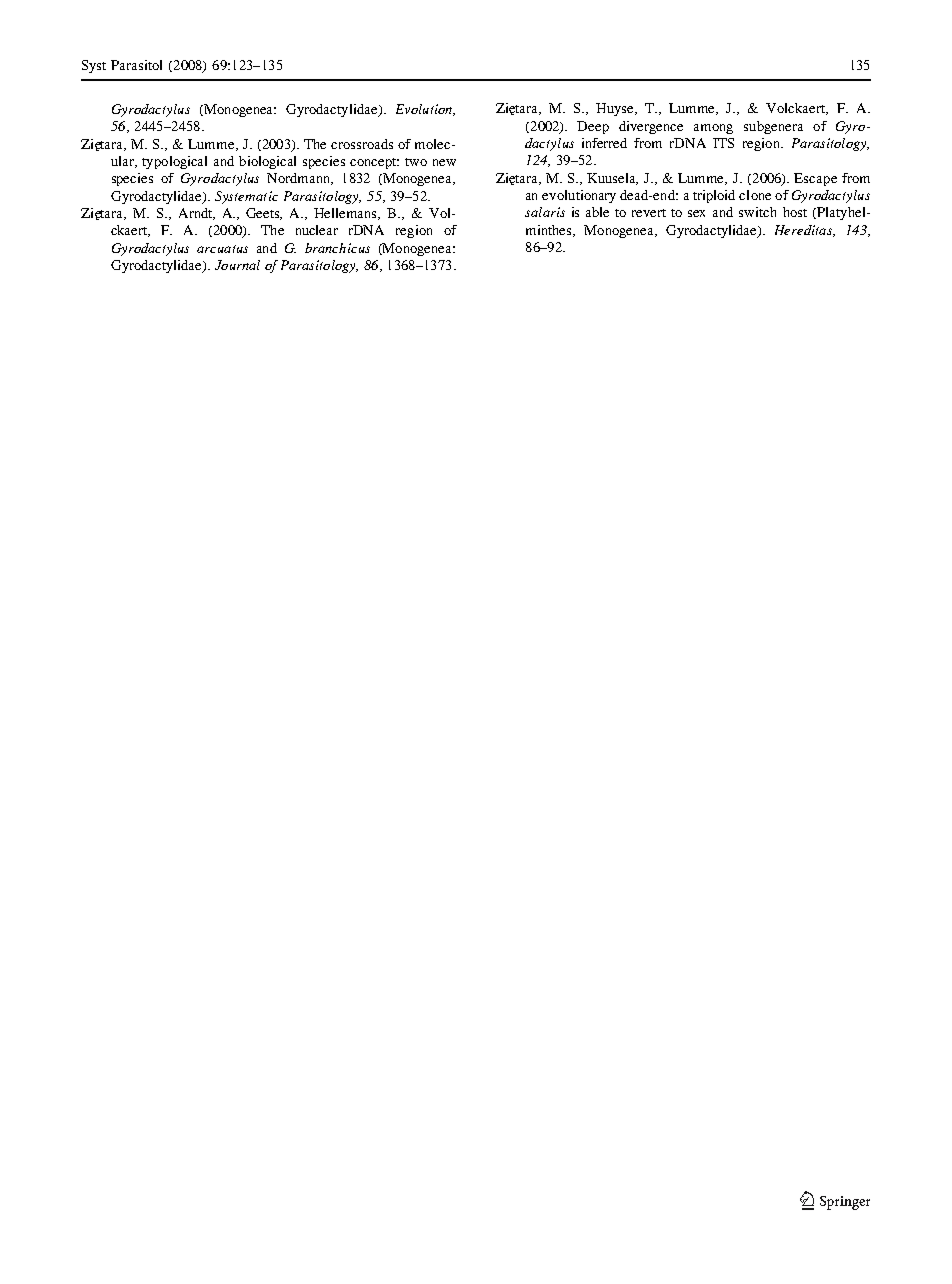 The width and height of the document is (952, 1284). Describe the element at coordinates (714, 196) in the document. I see `triploid` at that location.
